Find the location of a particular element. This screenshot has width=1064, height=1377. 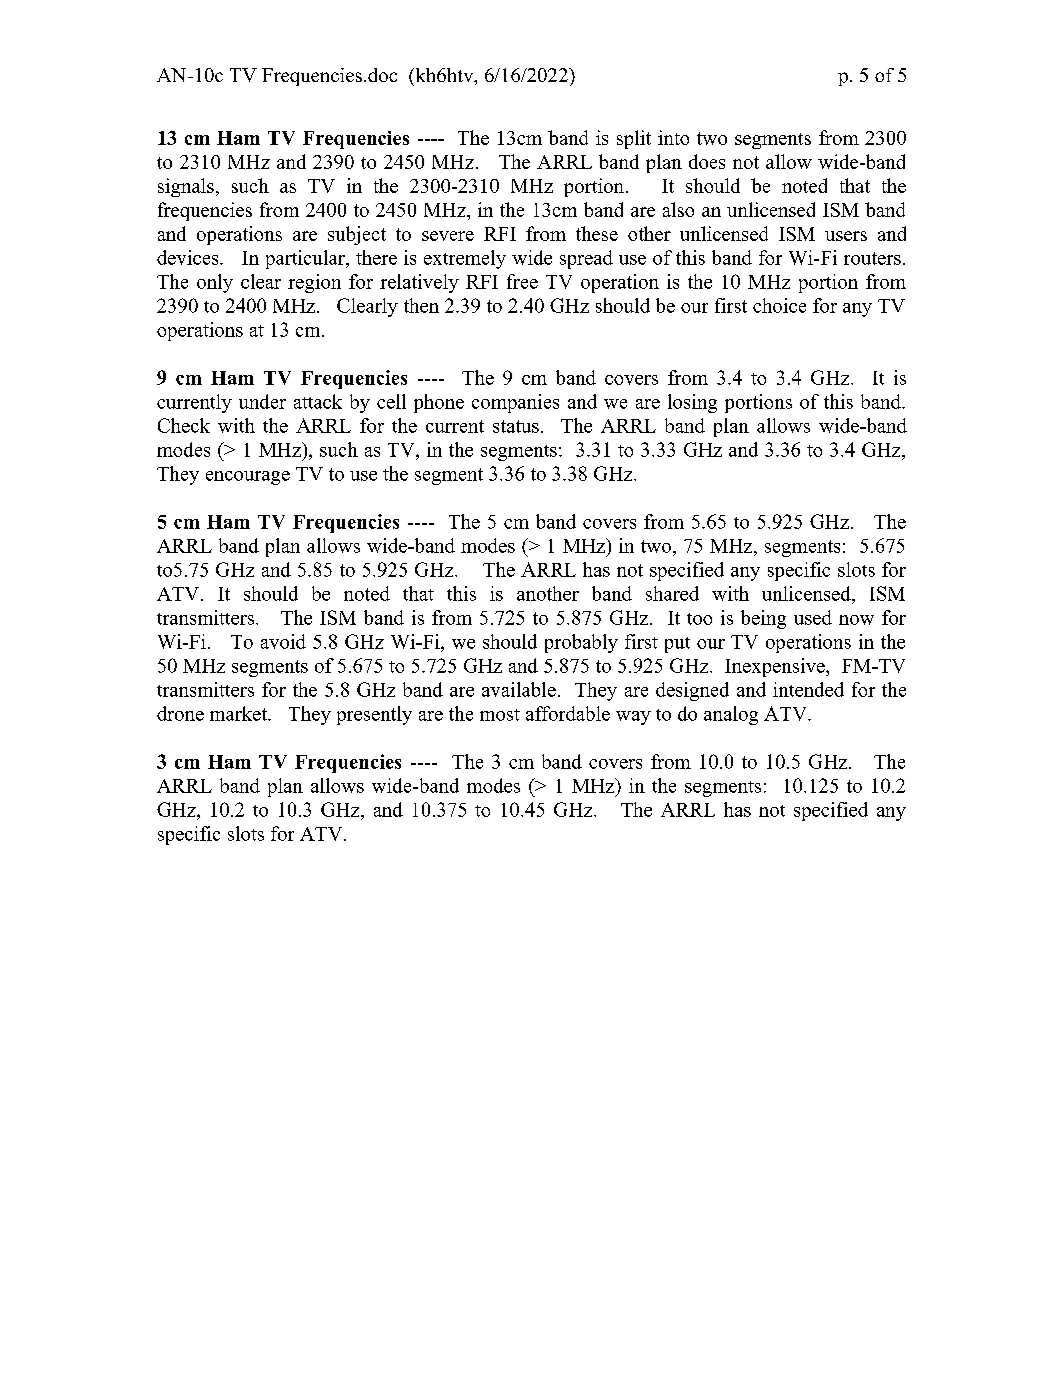

losing is located at coordinates (692, 403).
